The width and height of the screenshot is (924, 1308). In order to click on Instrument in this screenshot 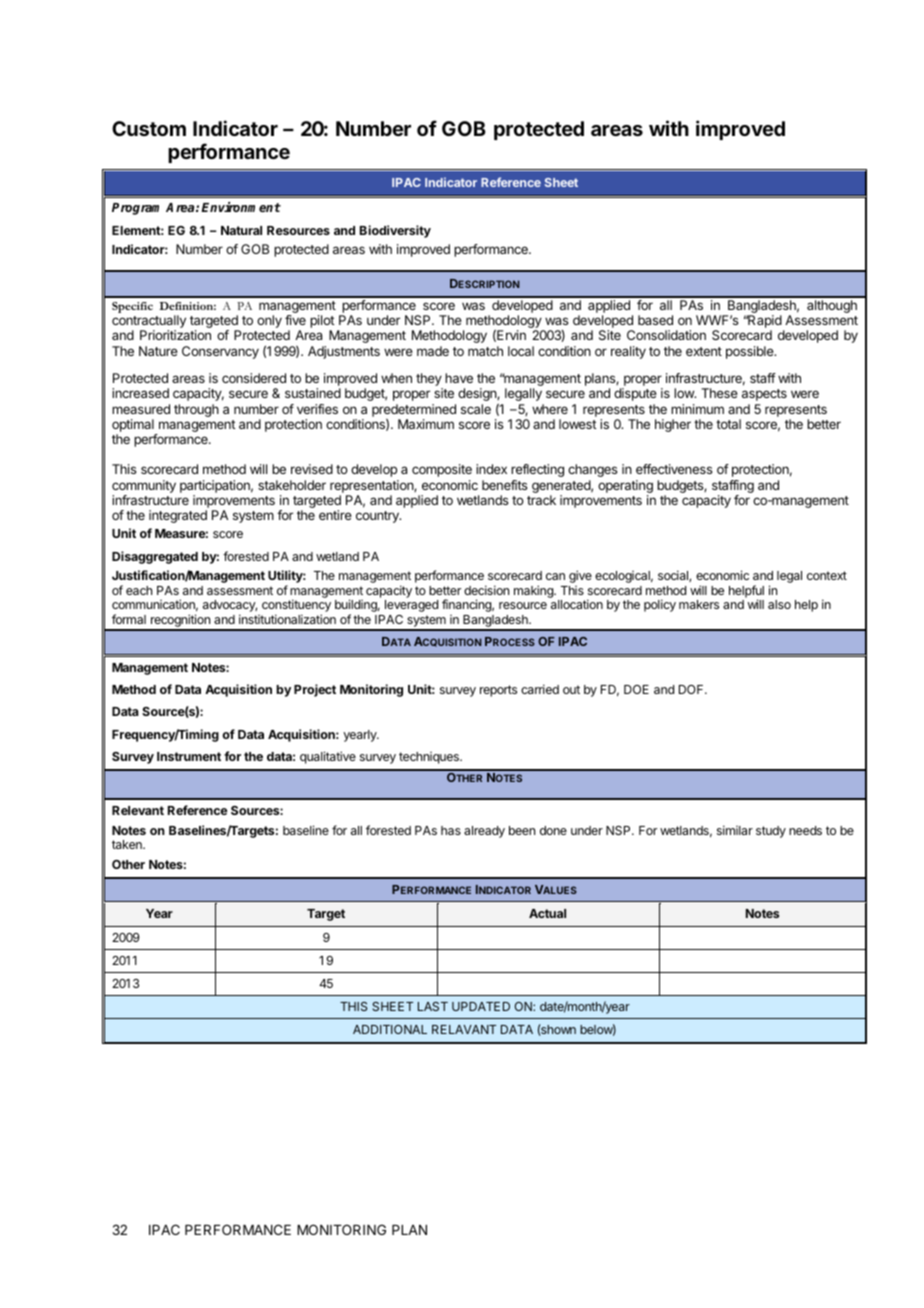, I will do `click(189, 756)`.
